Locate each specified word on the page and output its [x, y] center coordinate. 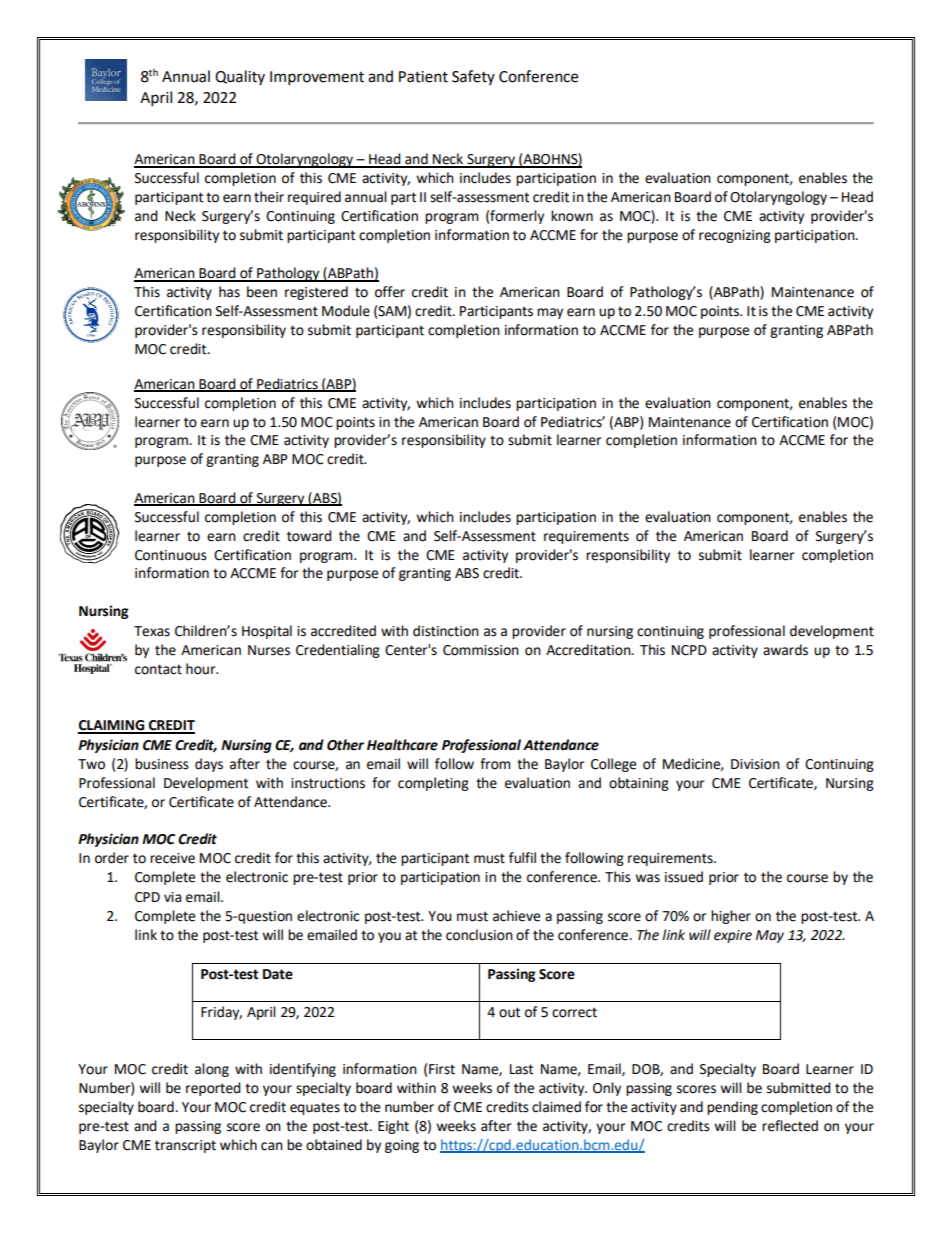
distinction [446, 631]
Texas [152, 631]
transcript [185, 1146]
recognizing [735, 236]
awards [785, 650]
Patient [423, 77]
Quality [240, 77]
